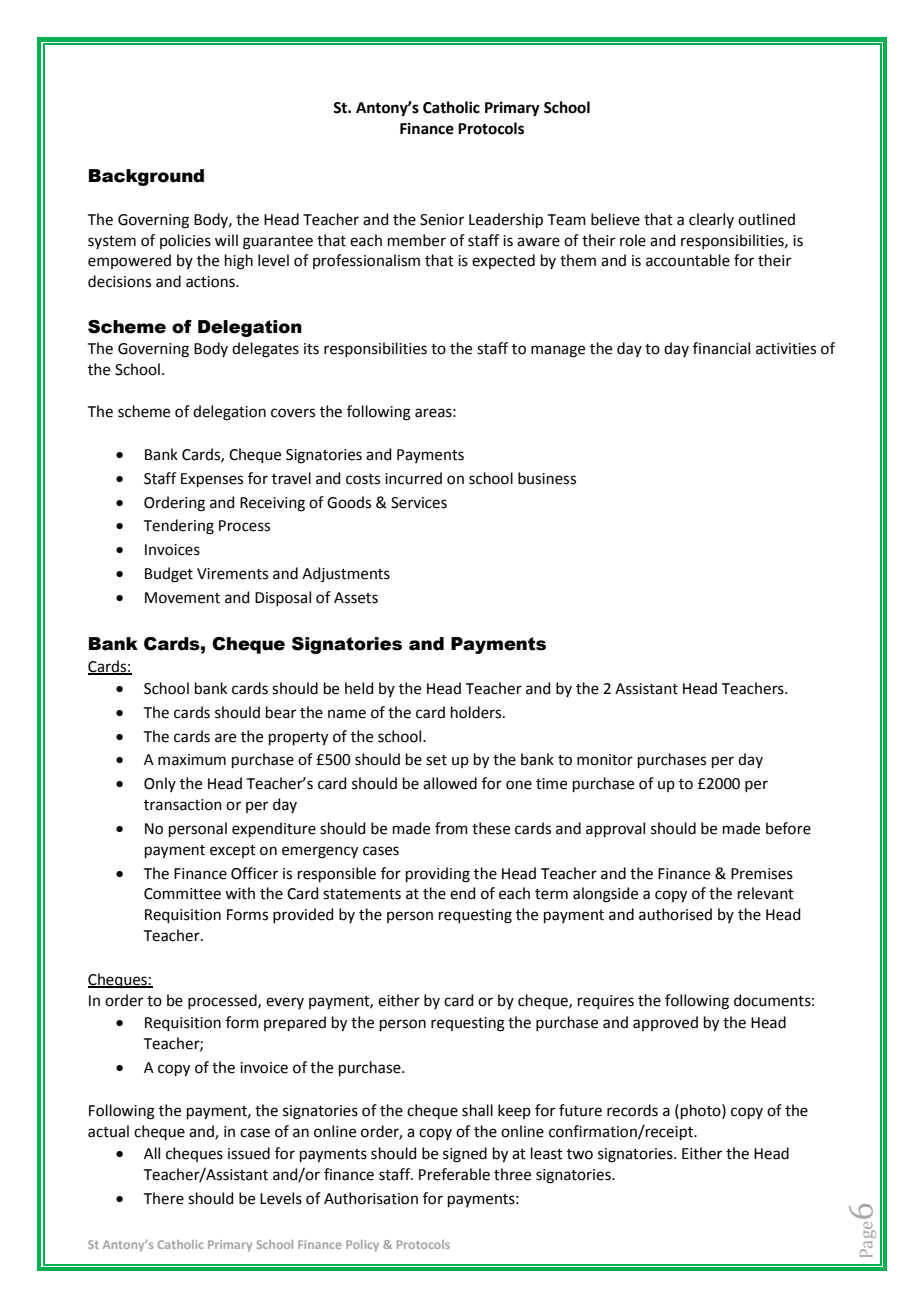  I want to click on Preferable, so click(454, 1174).
